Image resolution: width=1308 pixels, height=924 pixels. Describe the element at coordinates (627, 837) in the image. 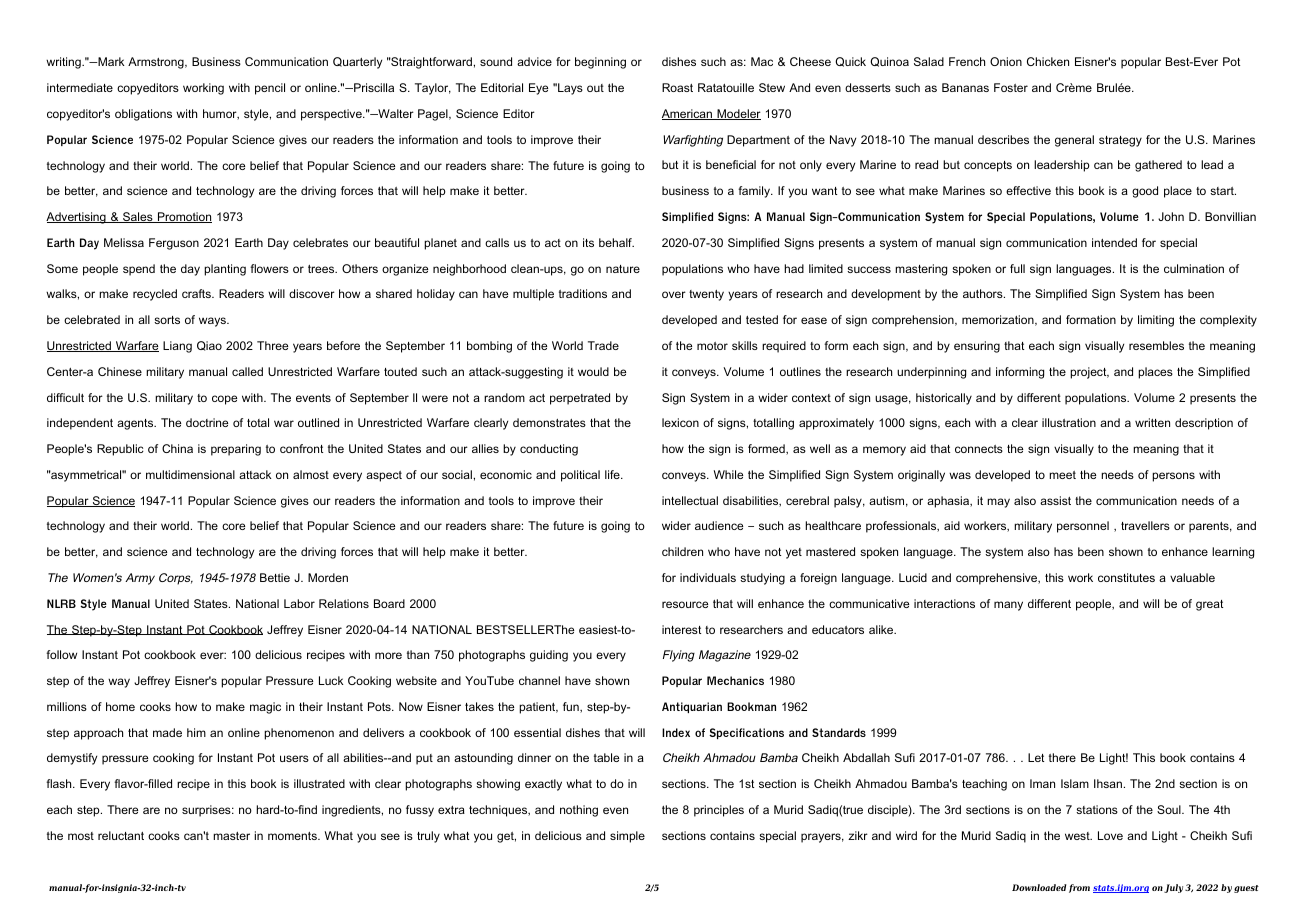

I see `simple` at that location.
